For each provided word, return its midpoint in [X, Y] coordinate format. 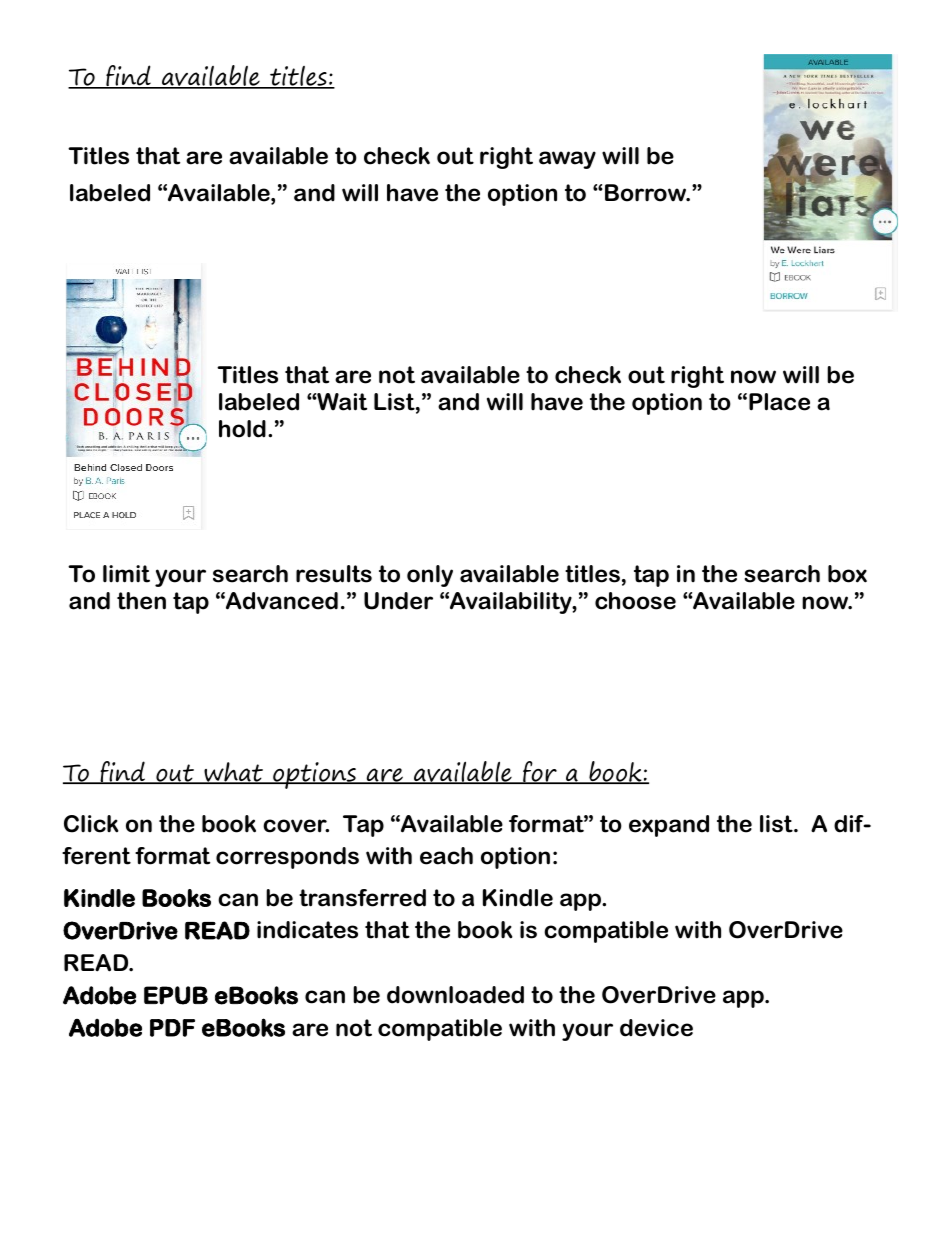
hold [242, 429]
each [446, 856]
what [234, 773]
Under [398, 601]
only [430, 576]
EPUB [176, 995]
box [847, 574]
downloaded [455, 995]
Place [779, 402]
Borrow [646, 193]
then [141, 601]
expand [669, 826]
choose [635, 601]
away [567, 160]
